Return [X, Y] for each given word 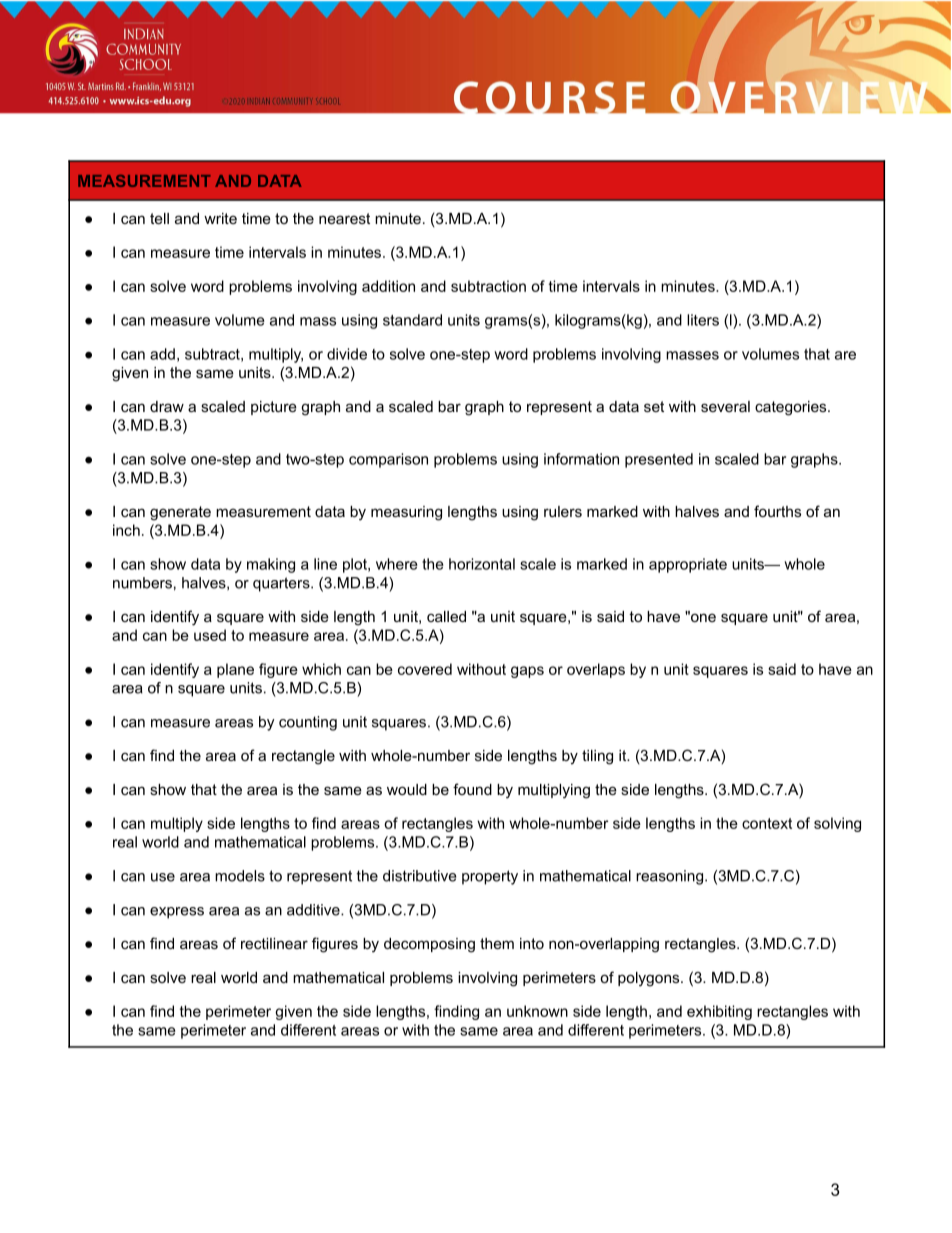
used [210, 635]
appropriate [688, 565]
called [446, 616]
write [220, 218]
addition [388, 286]
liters [703, 320]
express [177, 913]
